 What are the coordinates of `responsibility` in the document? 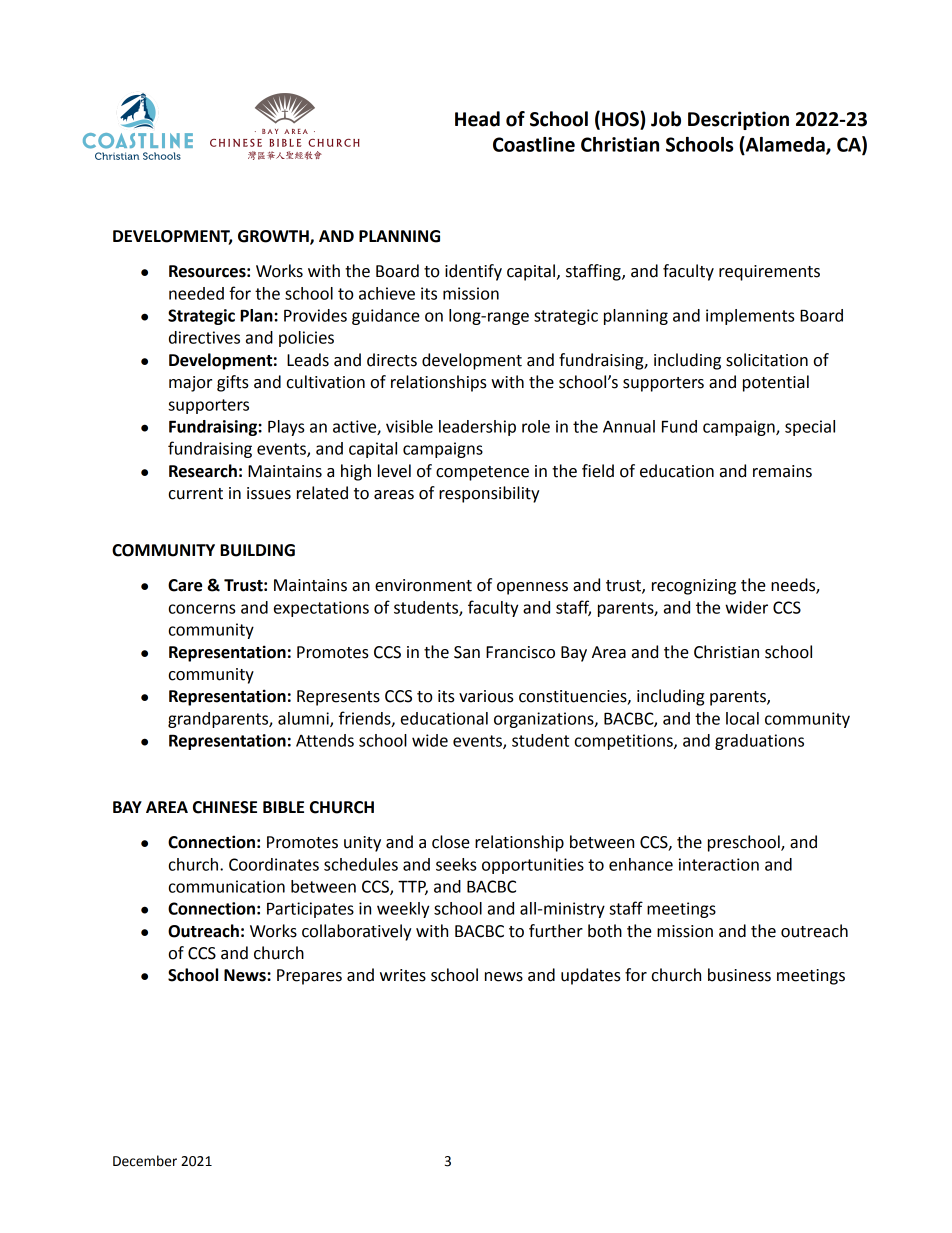 It's located at (489, 494).
